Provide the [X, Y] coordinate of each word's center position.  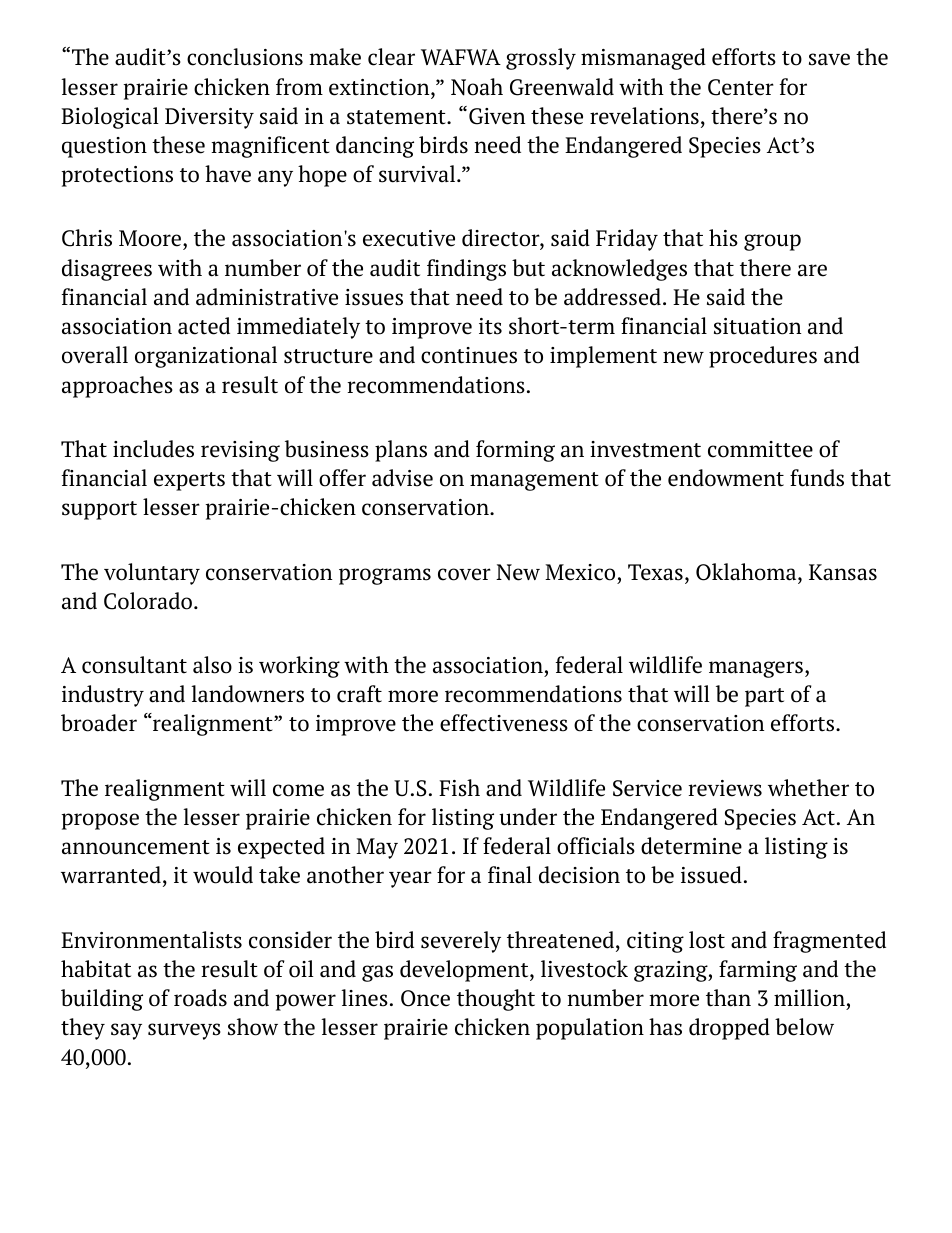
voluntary [152, 574]
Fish [459, 788]
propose [100, 821]
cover [464, 574]
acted [204, 326]
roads [200, 998]
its [490, 326]
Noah [477, 87]
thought [496, 1000]
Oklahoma [747, 572]
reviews [725, 788]
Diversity [209, 118]
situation [757, 326]
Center [741, 87]
